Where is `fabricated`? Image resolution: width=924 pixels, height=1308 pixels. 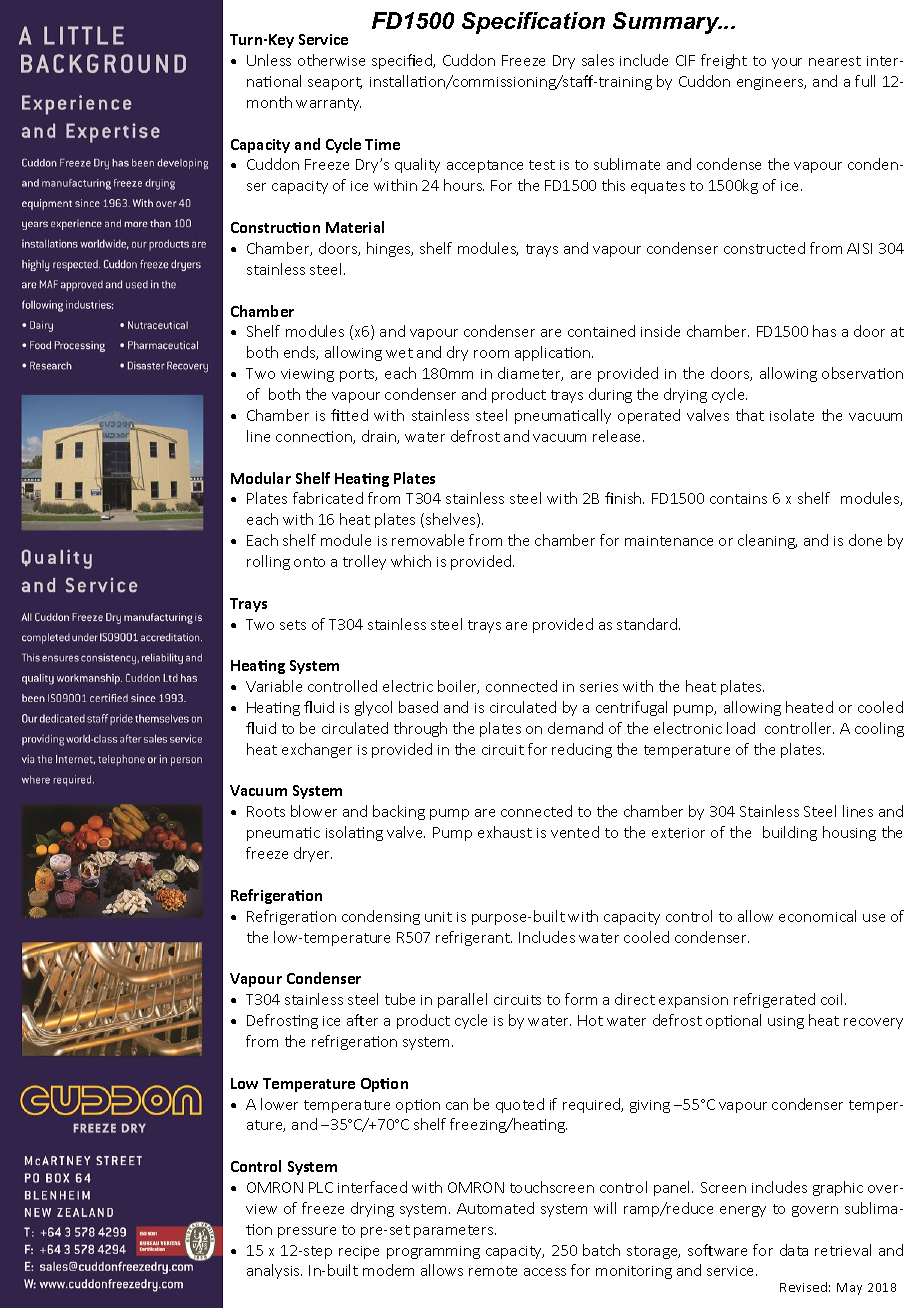 fabricated is located at coordinates (328, 498).
